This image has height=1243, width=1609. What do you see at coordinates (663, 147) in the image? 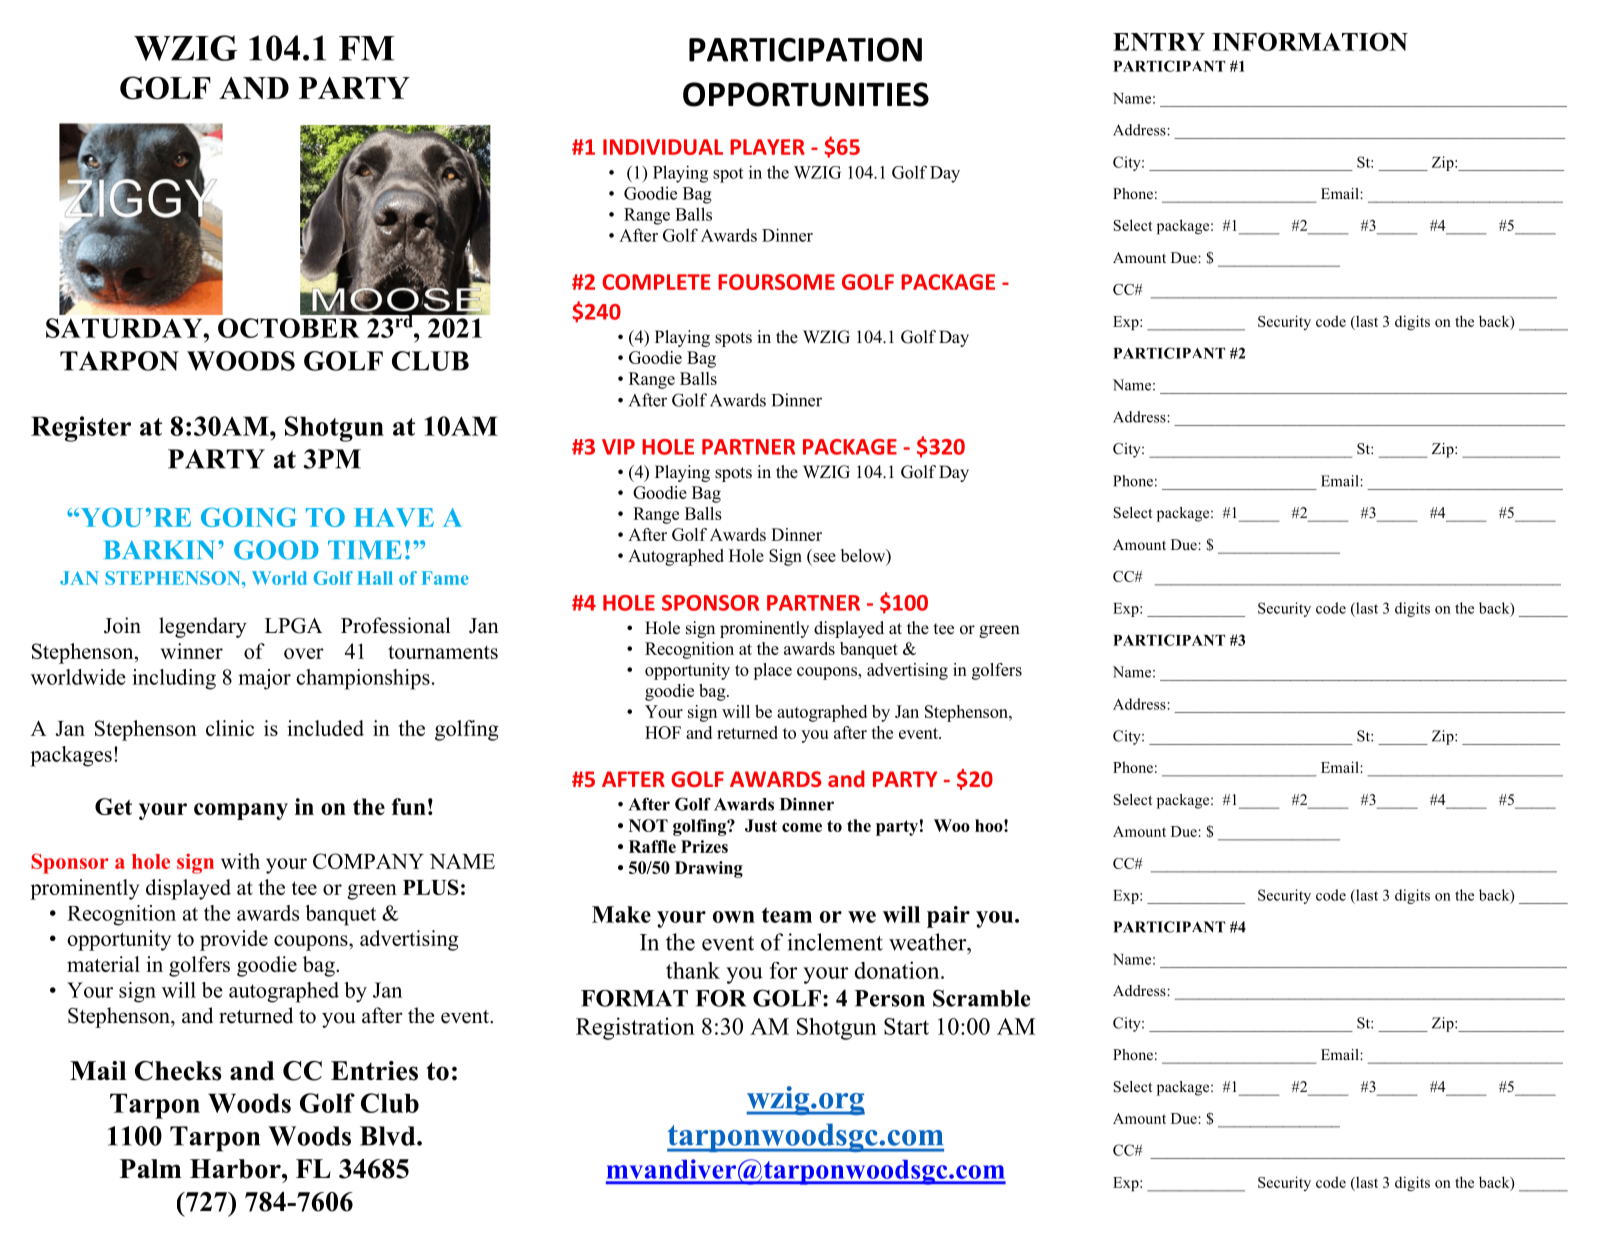
I see `INDIVIDUAL` at bounding box center [663, 147].
